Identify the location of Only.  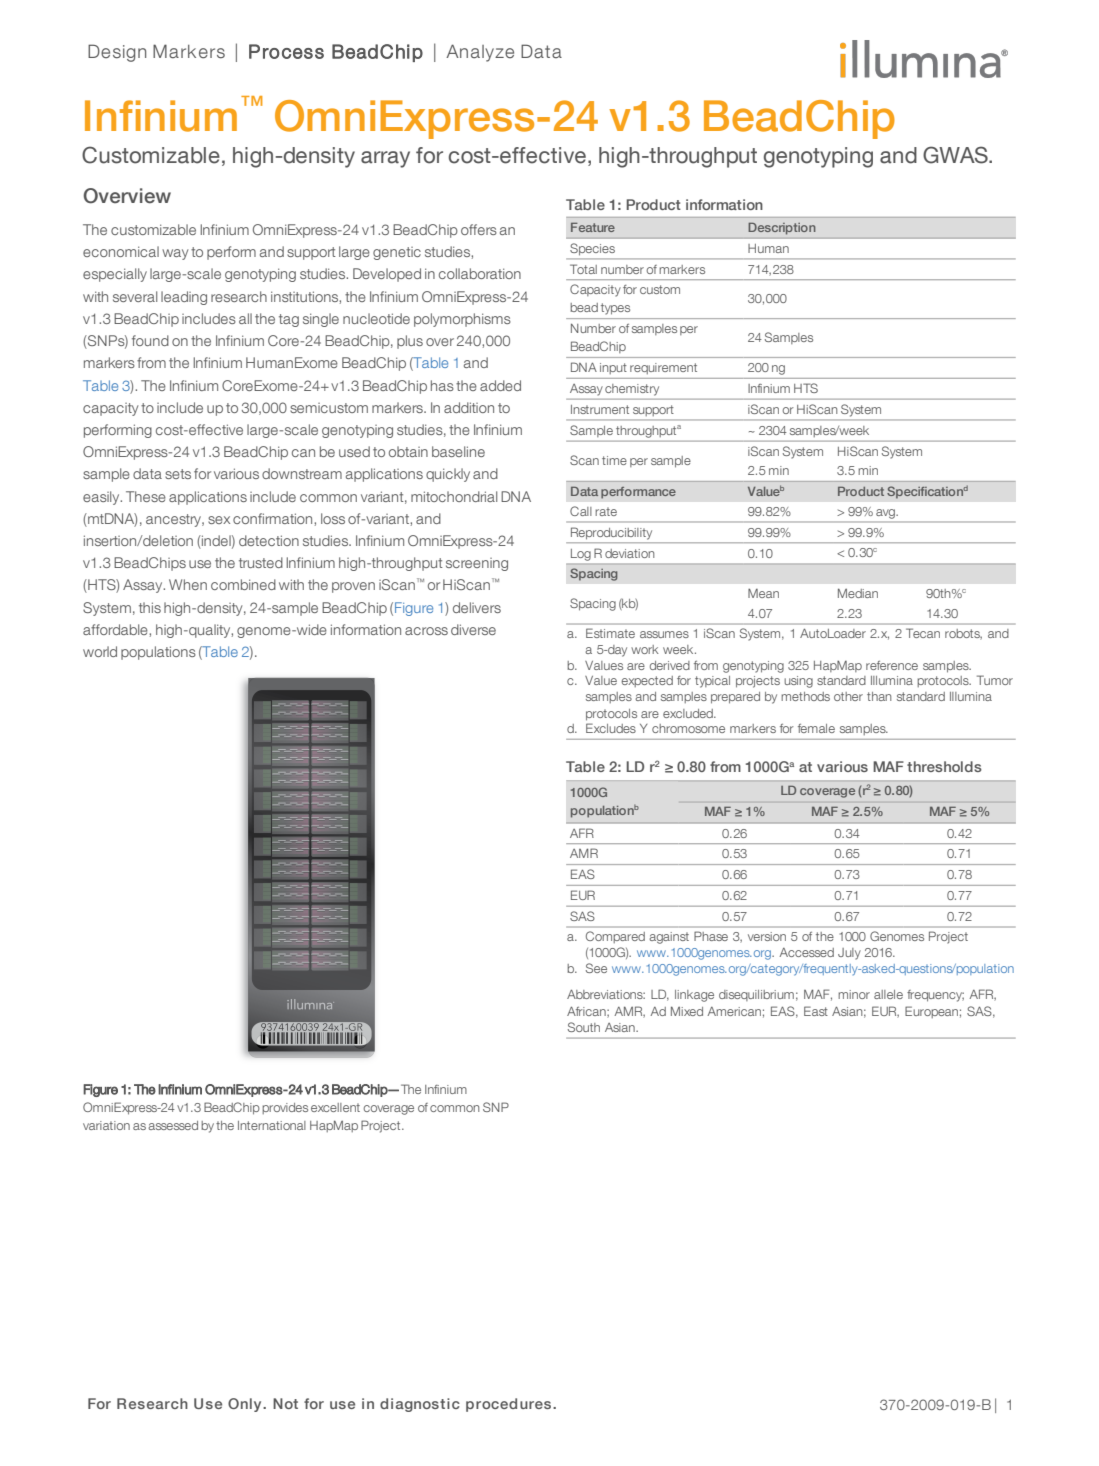
(246, 1405).
